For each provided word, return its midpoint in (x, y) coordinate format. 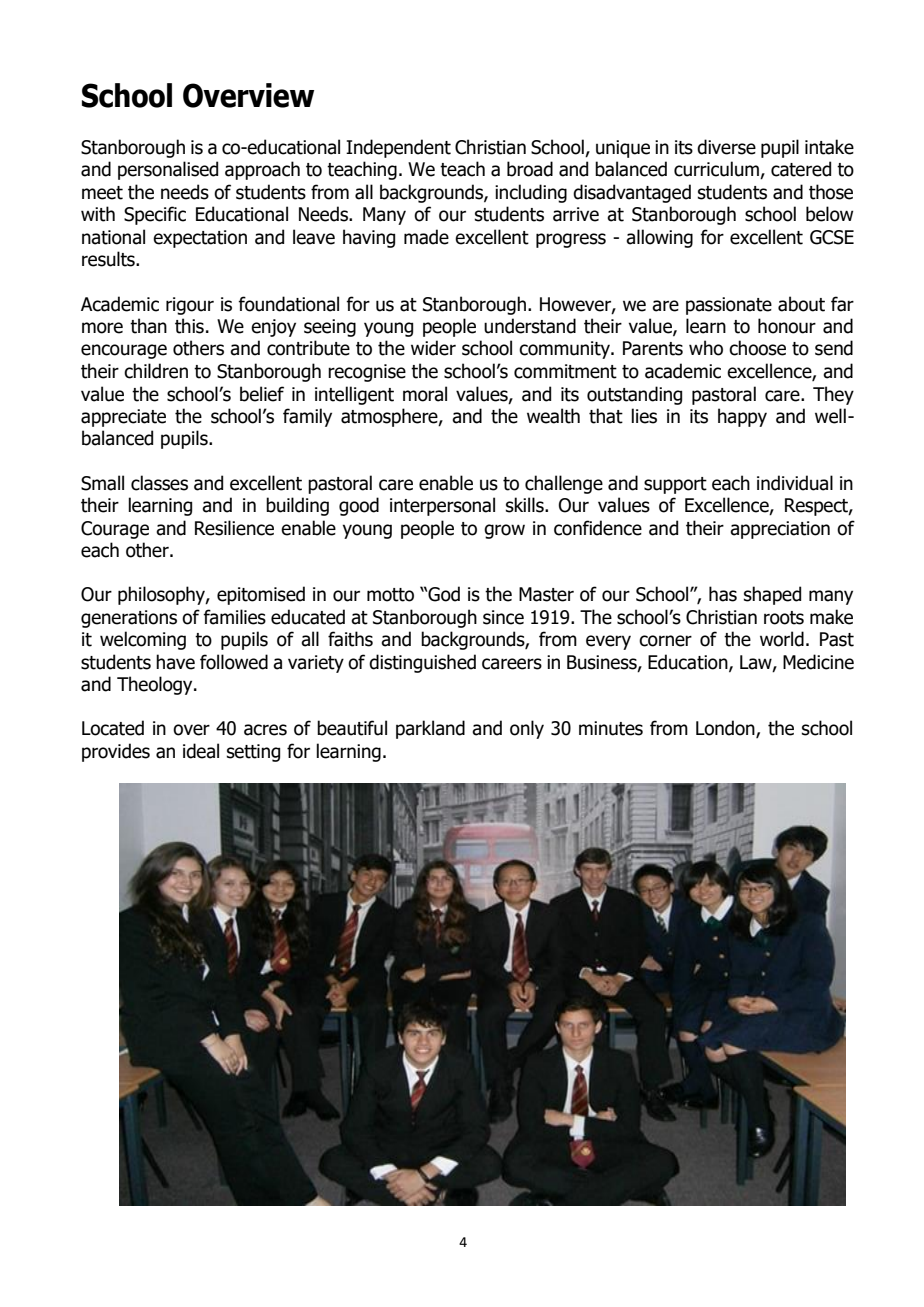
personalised (168, 170)
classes (159, 483)
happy (742, 417)
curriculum (717, 170)
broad (530, 169)
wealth (553, 416)
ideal (201, 751)
